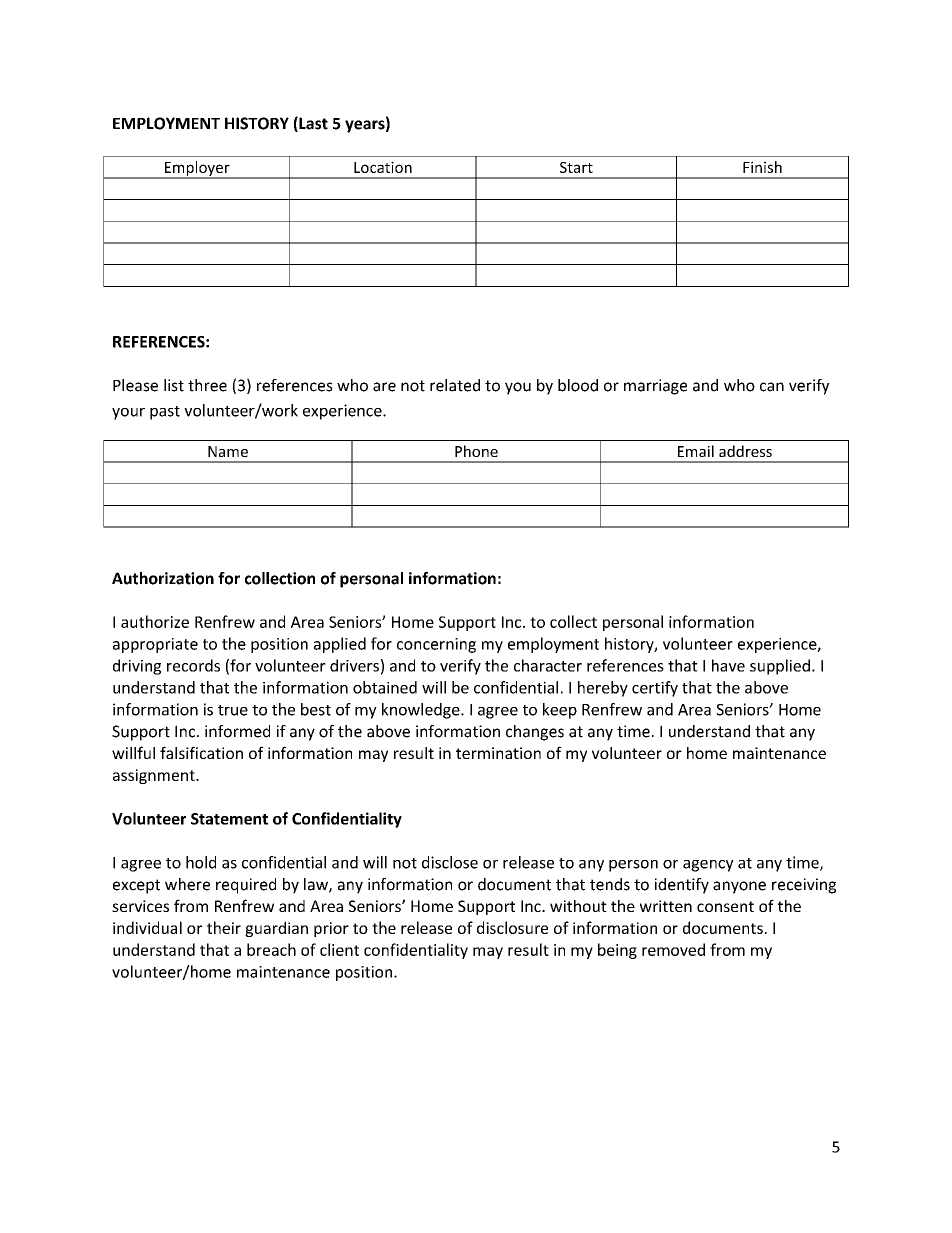  Describe the element at coordinates (201, 752) in the screenshot. I see `falsification` at that location.
